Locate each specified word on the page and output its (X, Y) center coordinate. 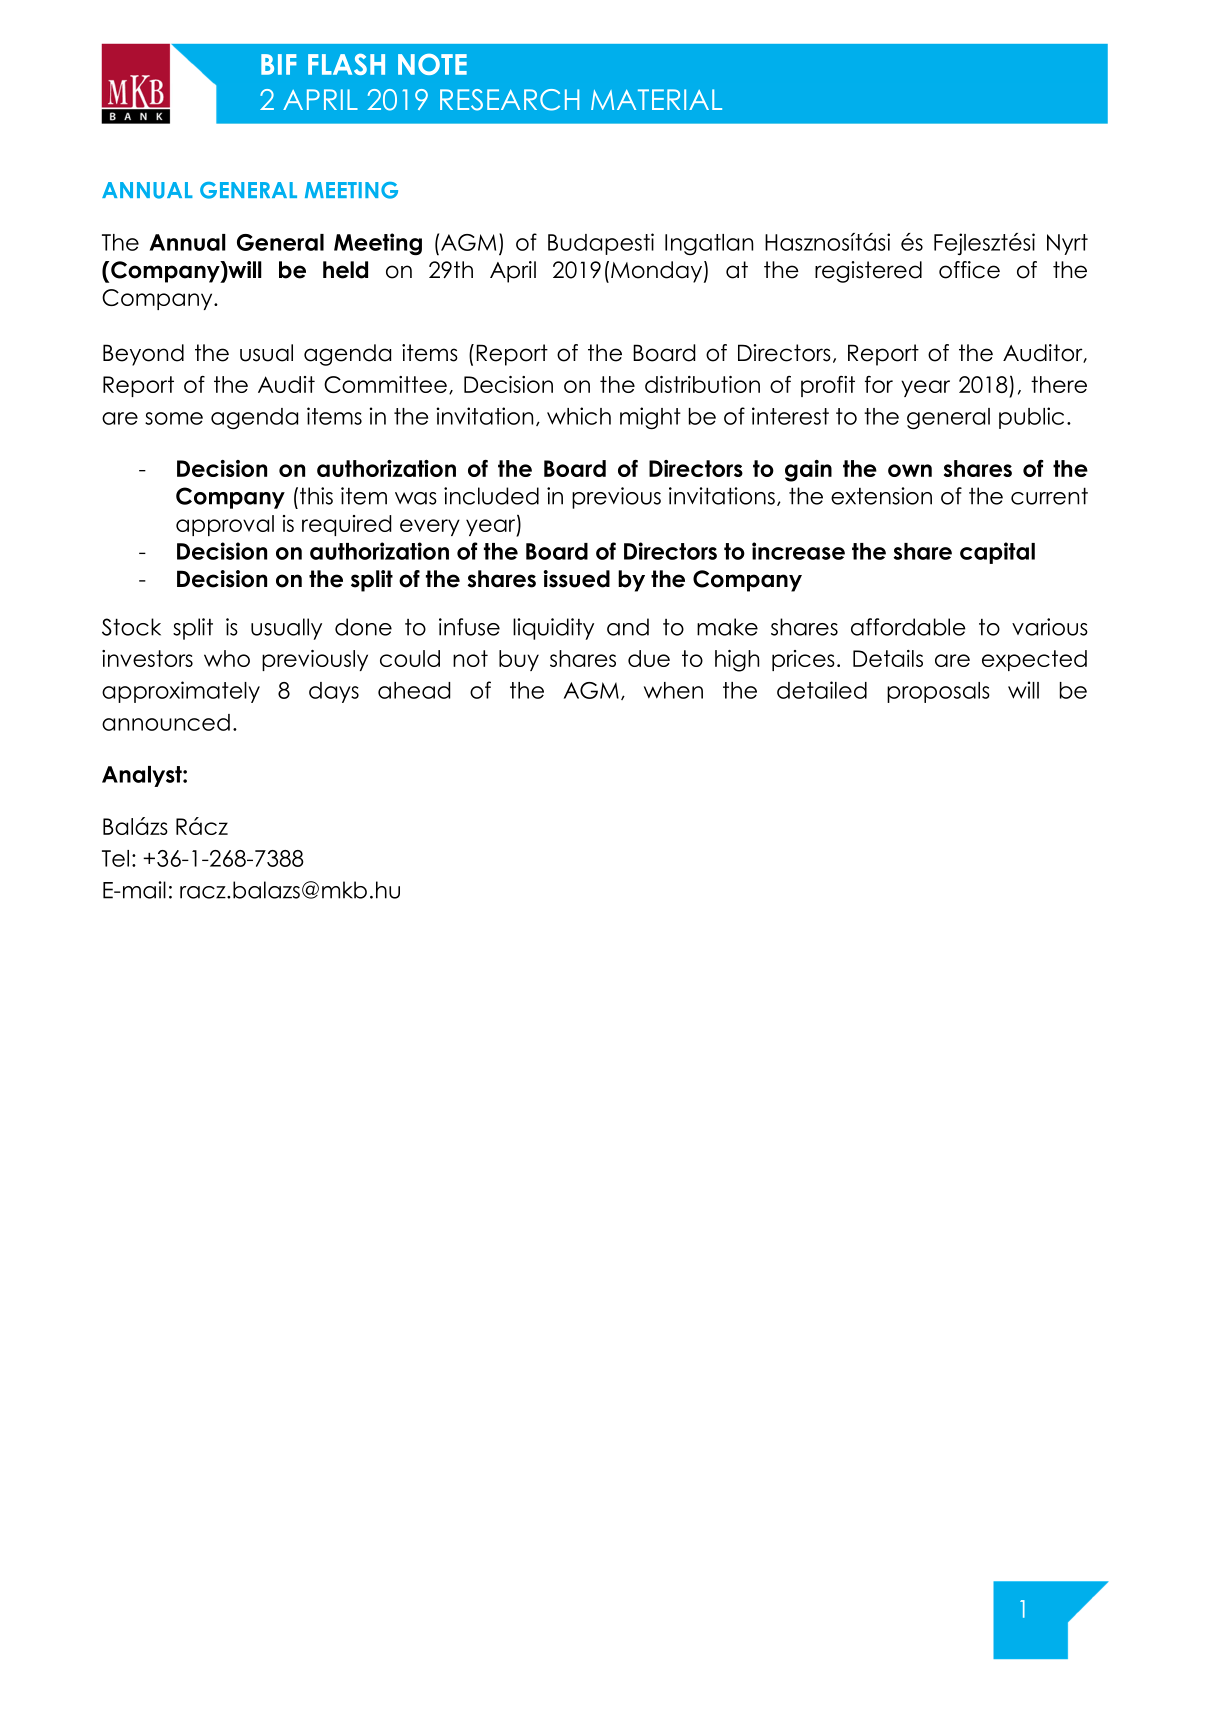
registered (868, 272)
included (491, 496)
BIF (278, 64)
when (673, 690)
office (969, 270)
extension (881, 496)
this (316, 496)
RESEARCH (509, 100)
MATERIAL (656, 99)
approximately (181, 692)
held (345, 270)
